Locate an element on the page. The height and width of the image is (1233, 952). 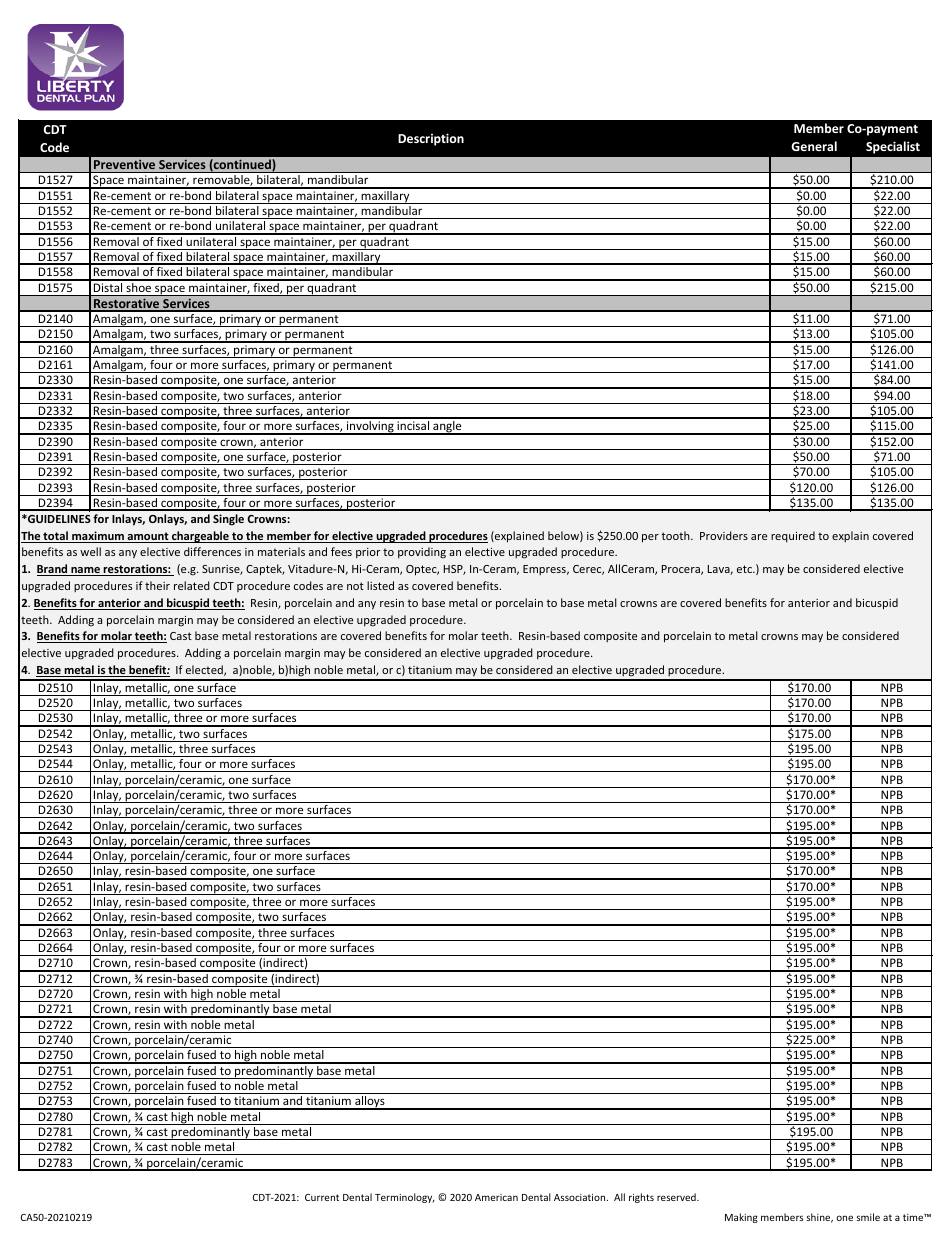
required is located at coordinates (793, 536).
